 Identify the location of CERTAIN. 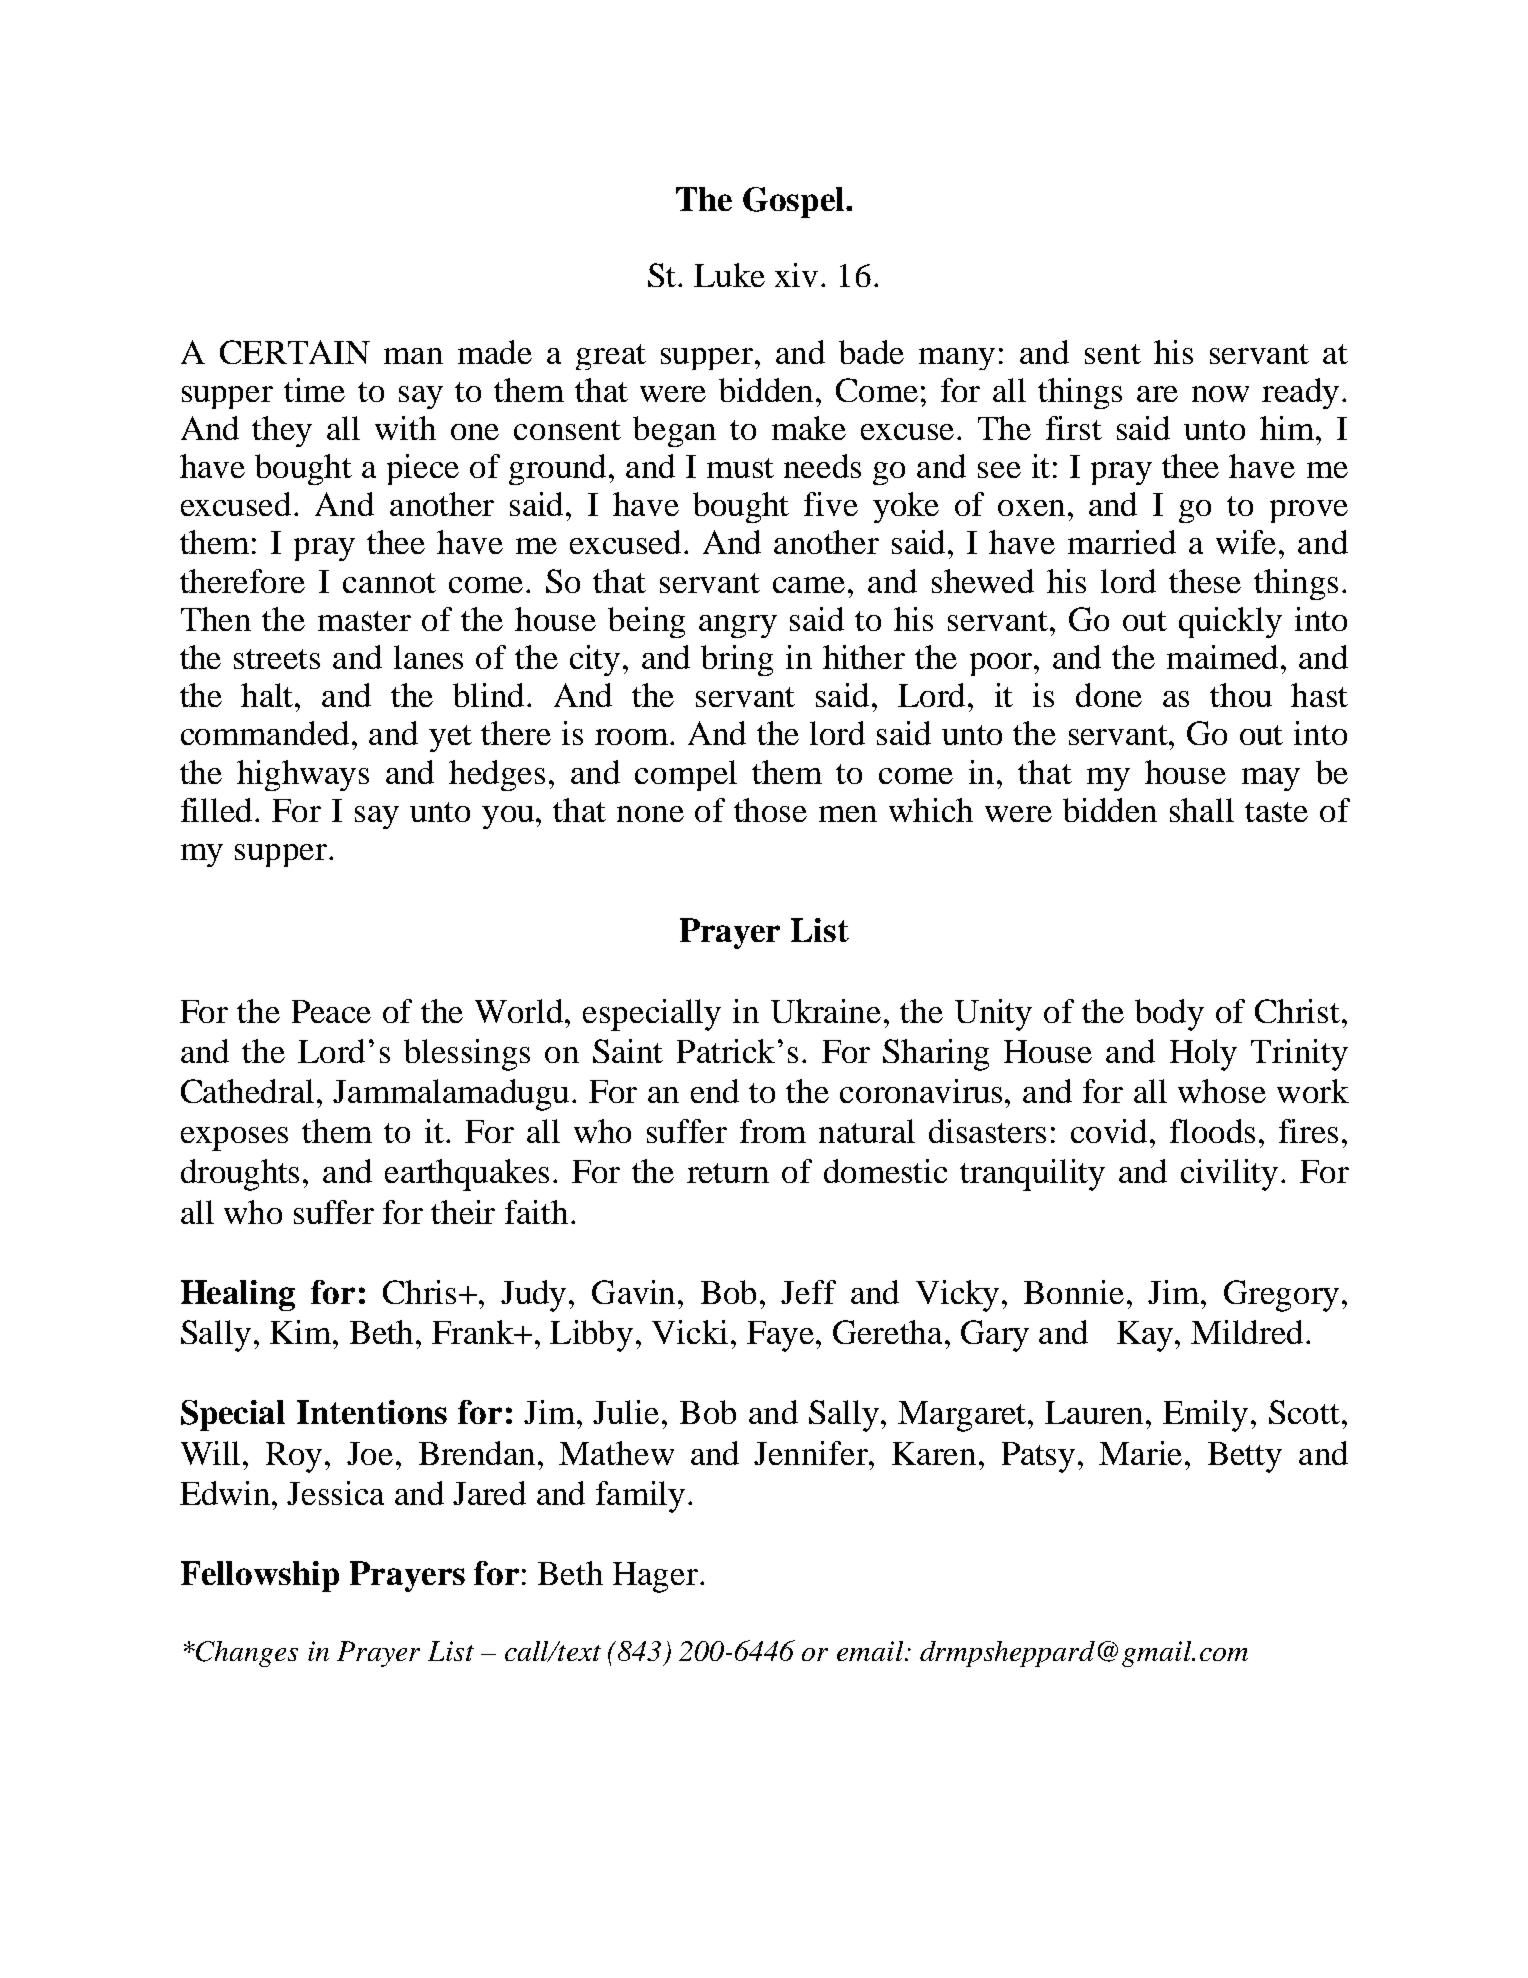
(295, 352).
